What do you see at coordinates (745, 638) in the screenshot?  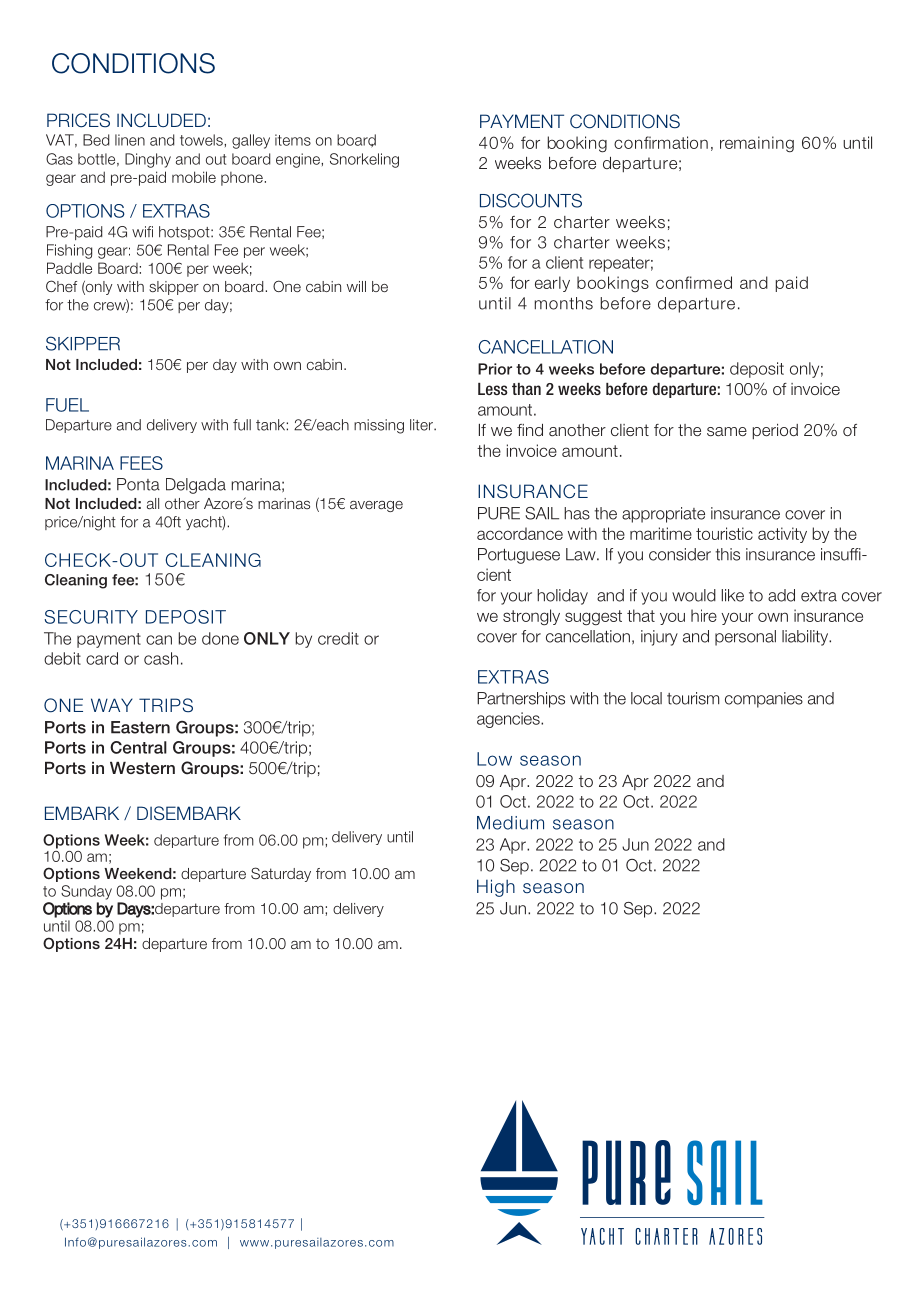 I see `personal` at bounding box center [745, 638].
